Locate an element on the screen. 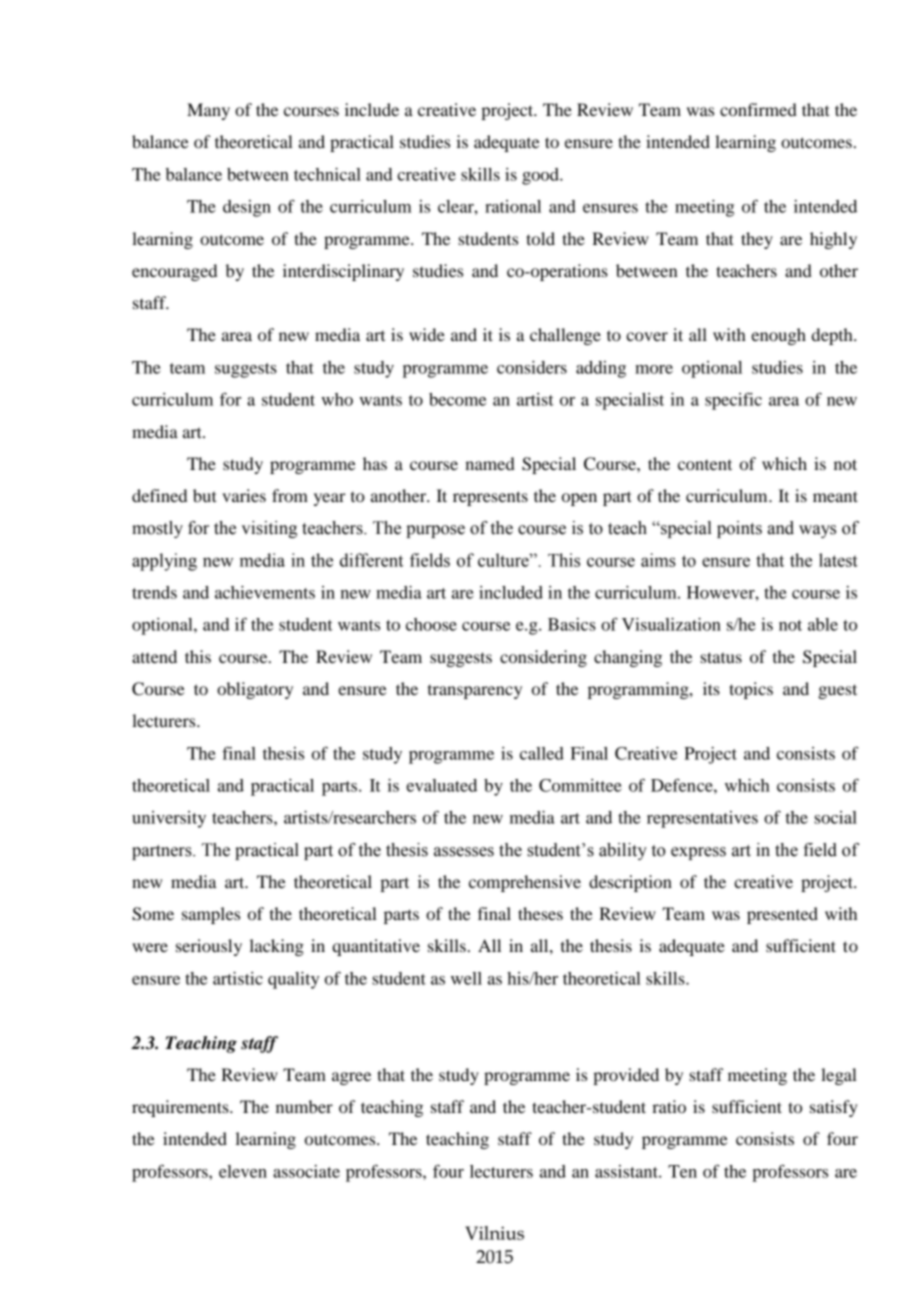 The width and height of the screenshot is (924, 1308). Many is located at coordinates (208, 111).
